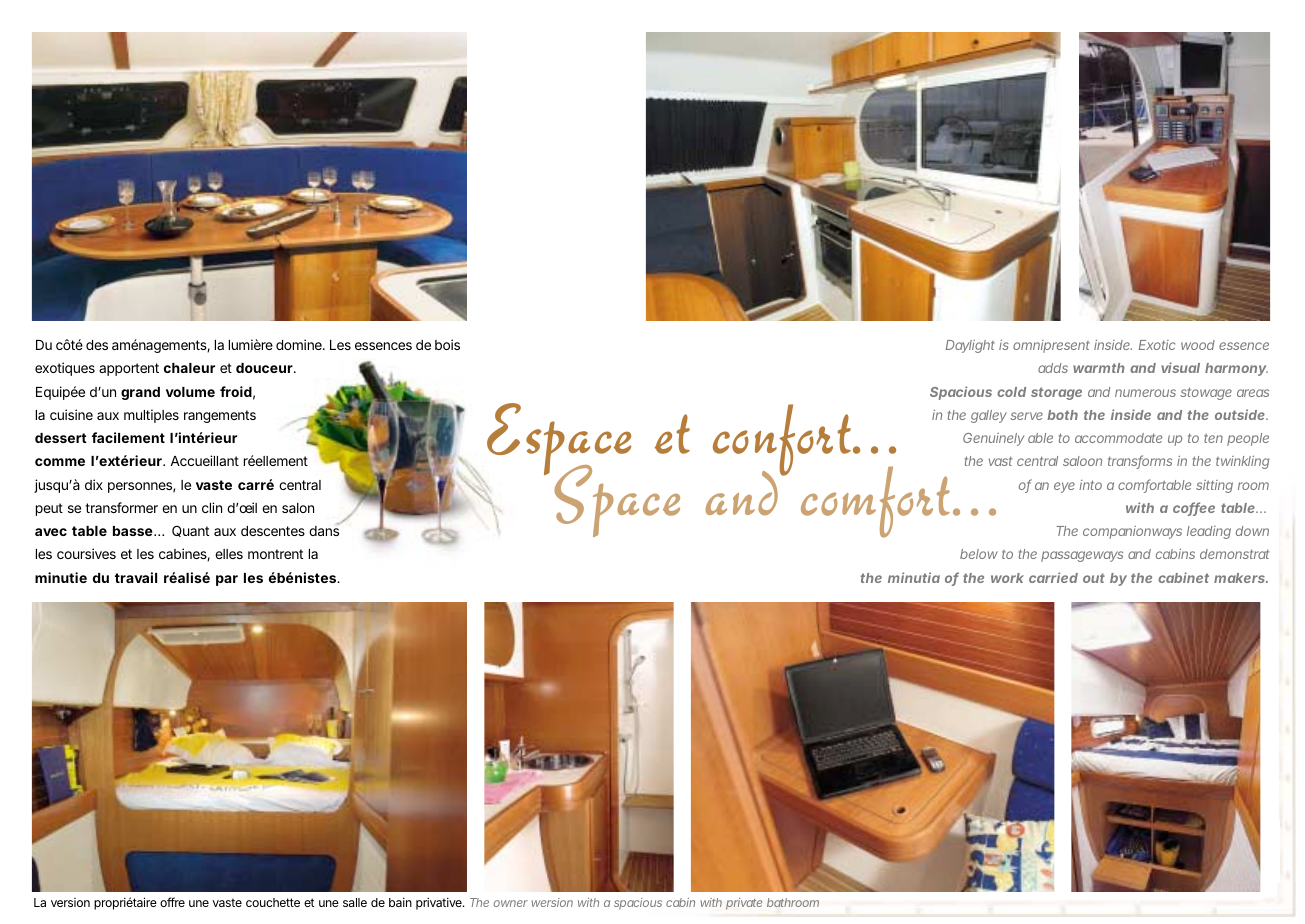 The width and height of the page is (1305, 924). I want to click on par, so click(227, 580).
